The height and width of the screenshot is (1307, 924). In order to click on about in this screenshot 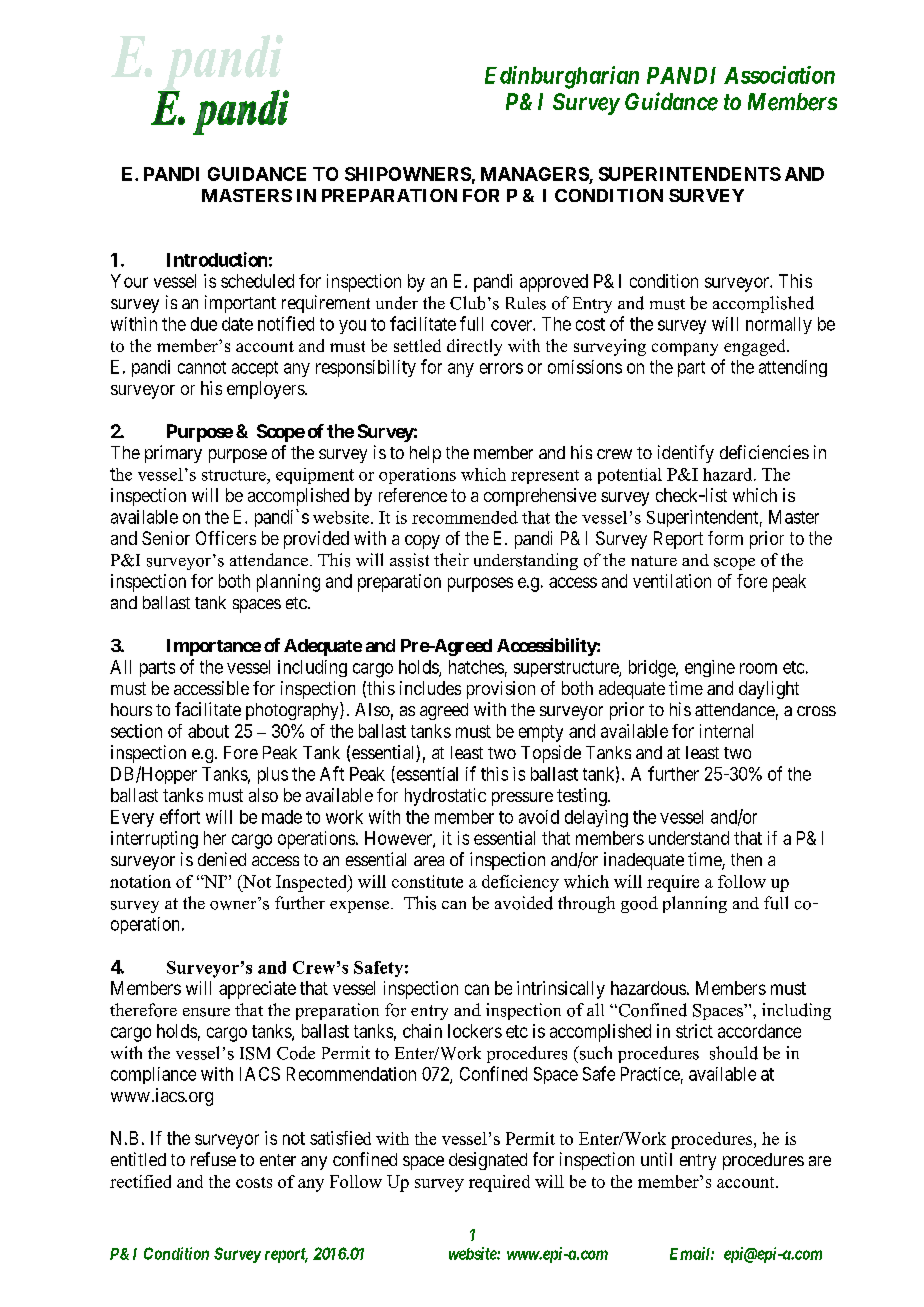, I will do `click(208, 731)`.
